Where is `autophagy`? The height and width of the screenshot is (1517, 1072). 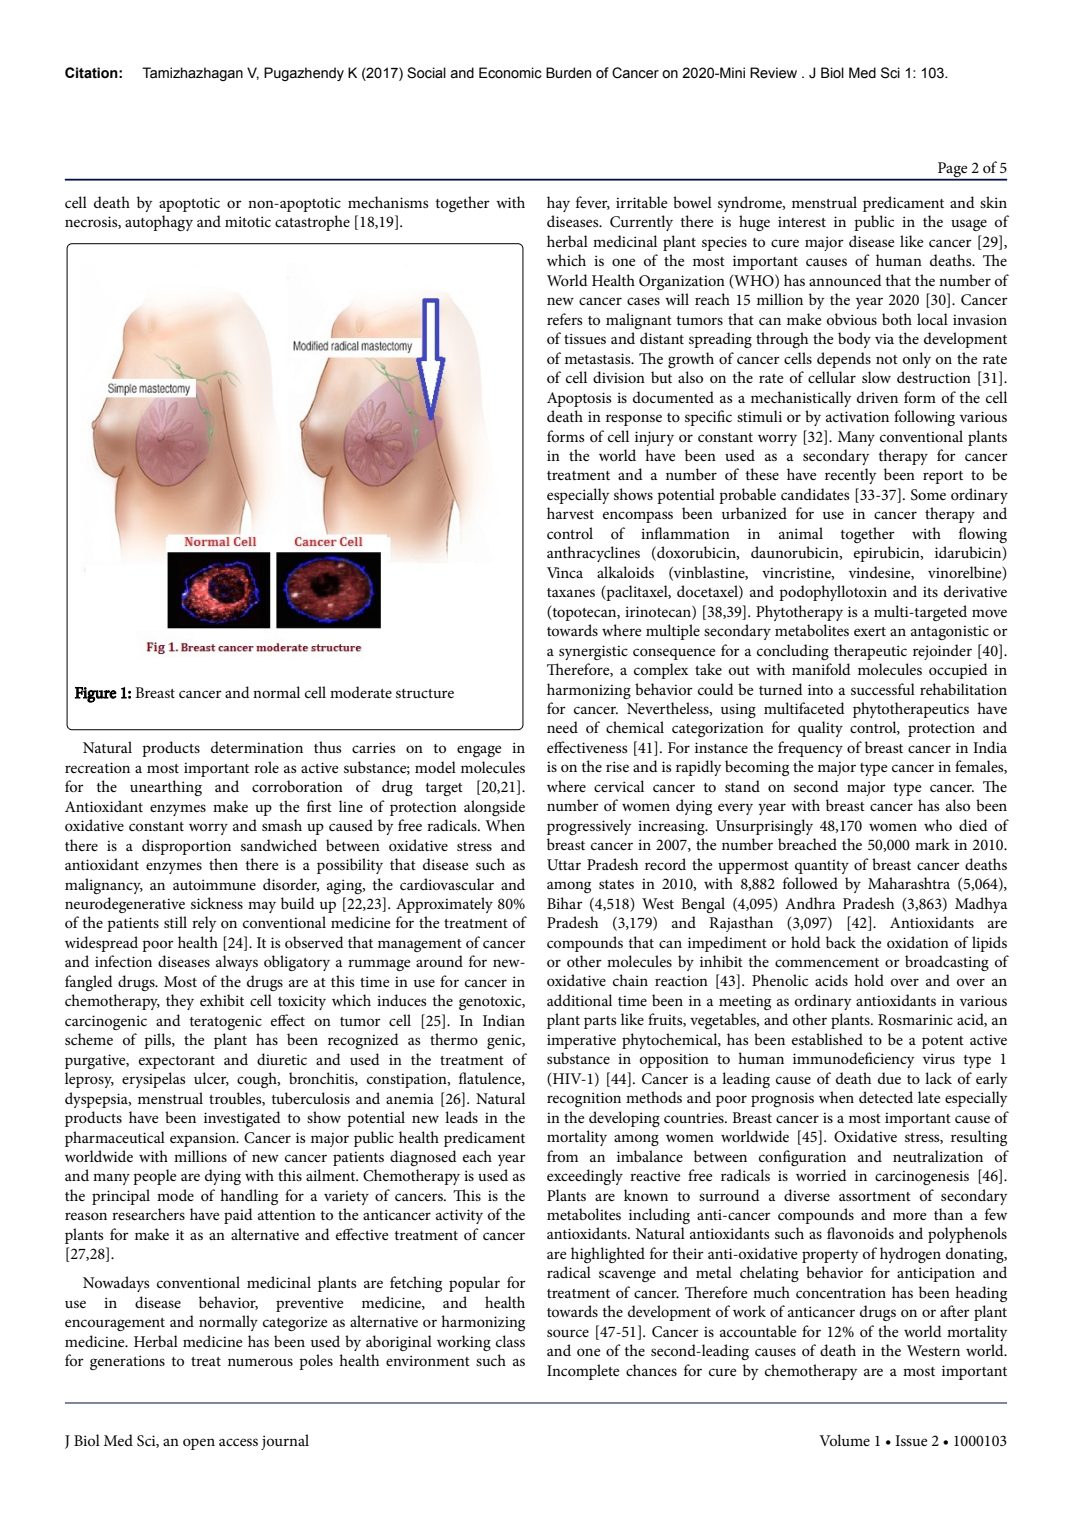 autophagy is located at coordinates (159, 223).
